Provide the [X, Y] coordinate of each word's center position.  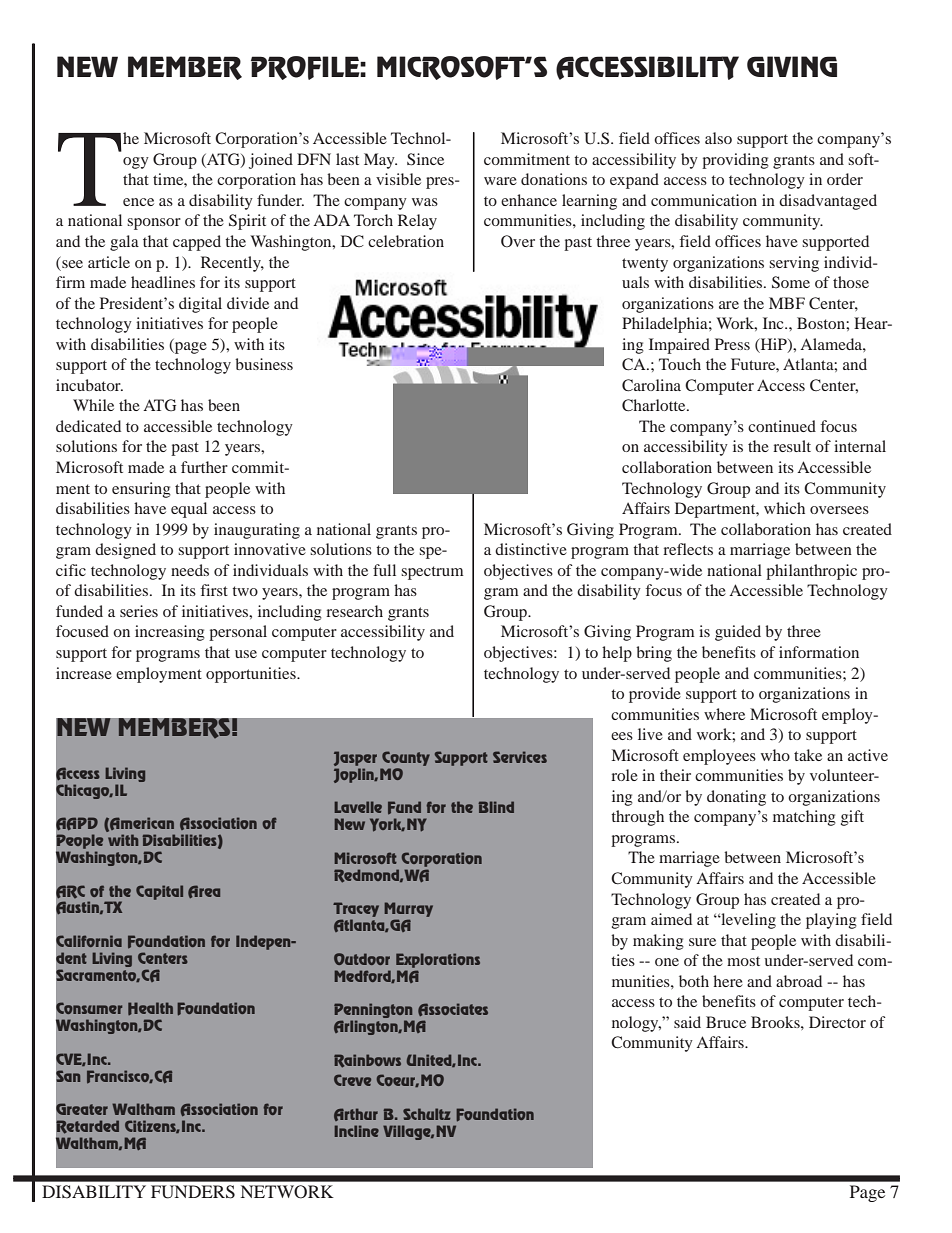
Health [150, 1008]
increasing [170, 633]
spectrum [432, 573]
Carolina [651, 385]
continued [782, 426]
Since [425, 159]
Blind [496, 807]
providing [735, 161]
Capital [159, 892]
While [93, 405]
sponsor [154, 224]
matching [804, 818]
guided [738, 633]
